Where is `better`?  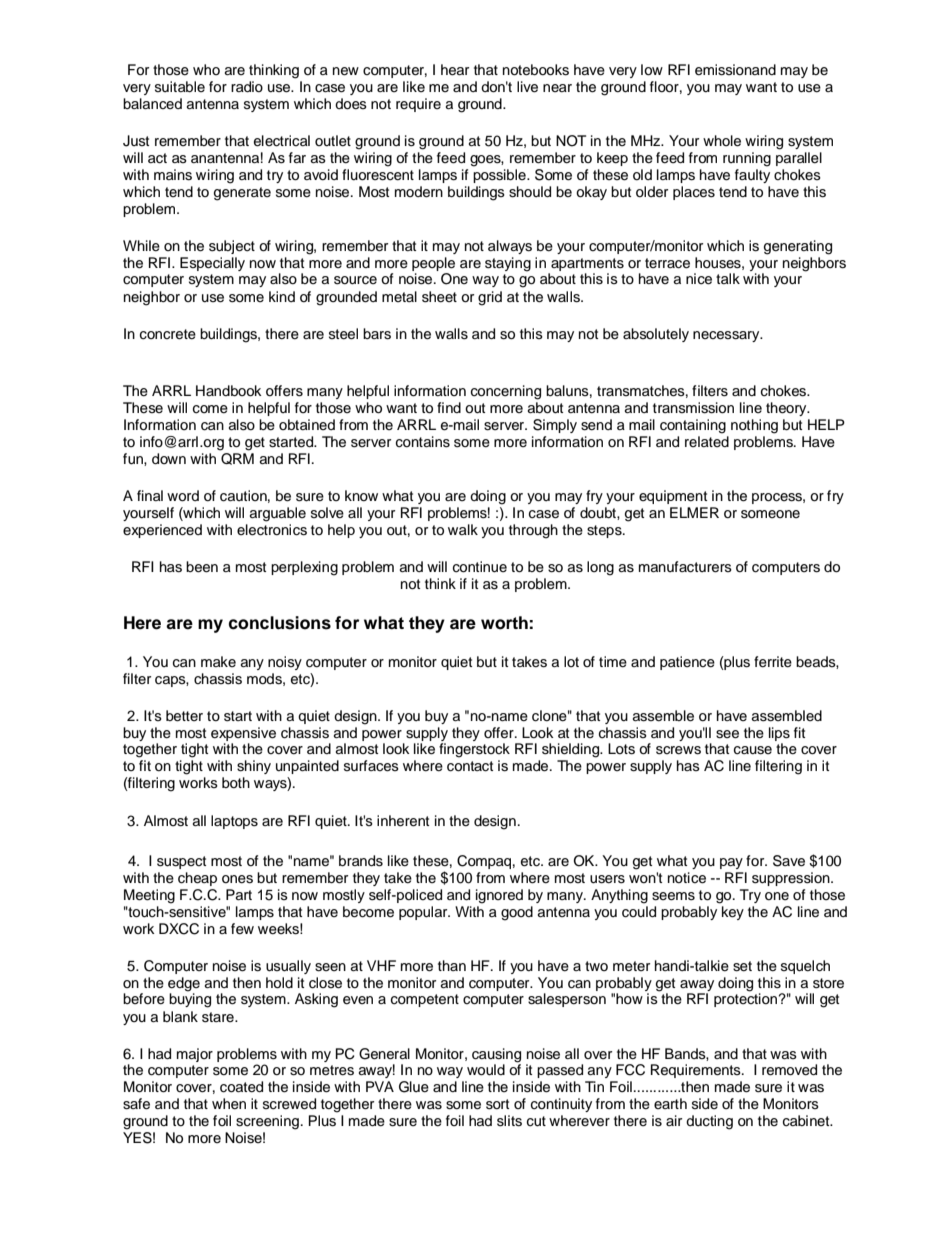
better is located at coordinates (184, 716).
